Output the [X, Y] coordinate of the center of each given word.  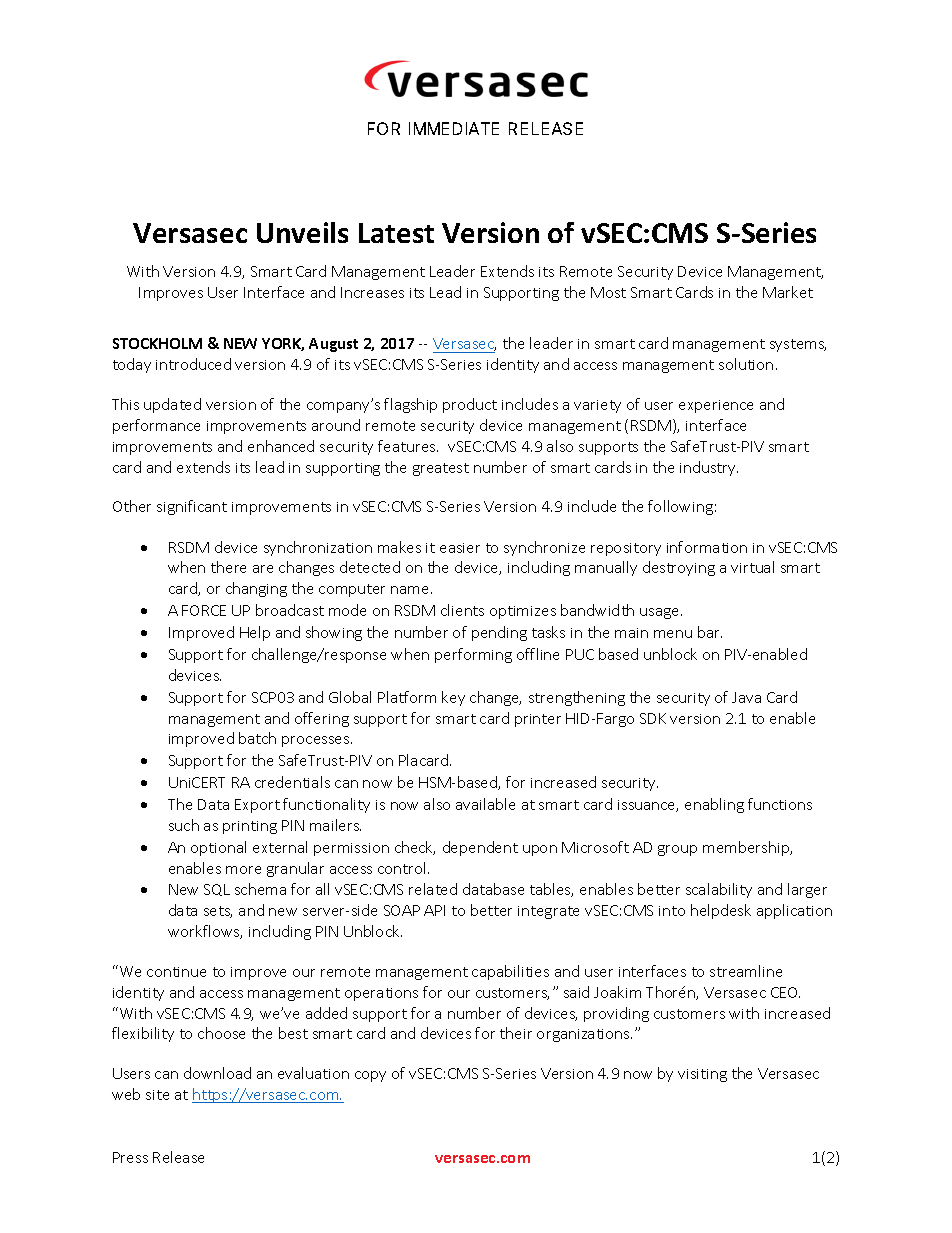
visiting [702, 1075]
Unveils [302, 232]
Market [788, 292]
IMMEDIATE [454, 128]
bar [710, 632]
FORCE [204, 610]
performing [473, 655]
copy [370, 1076]
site [157, 1095]
